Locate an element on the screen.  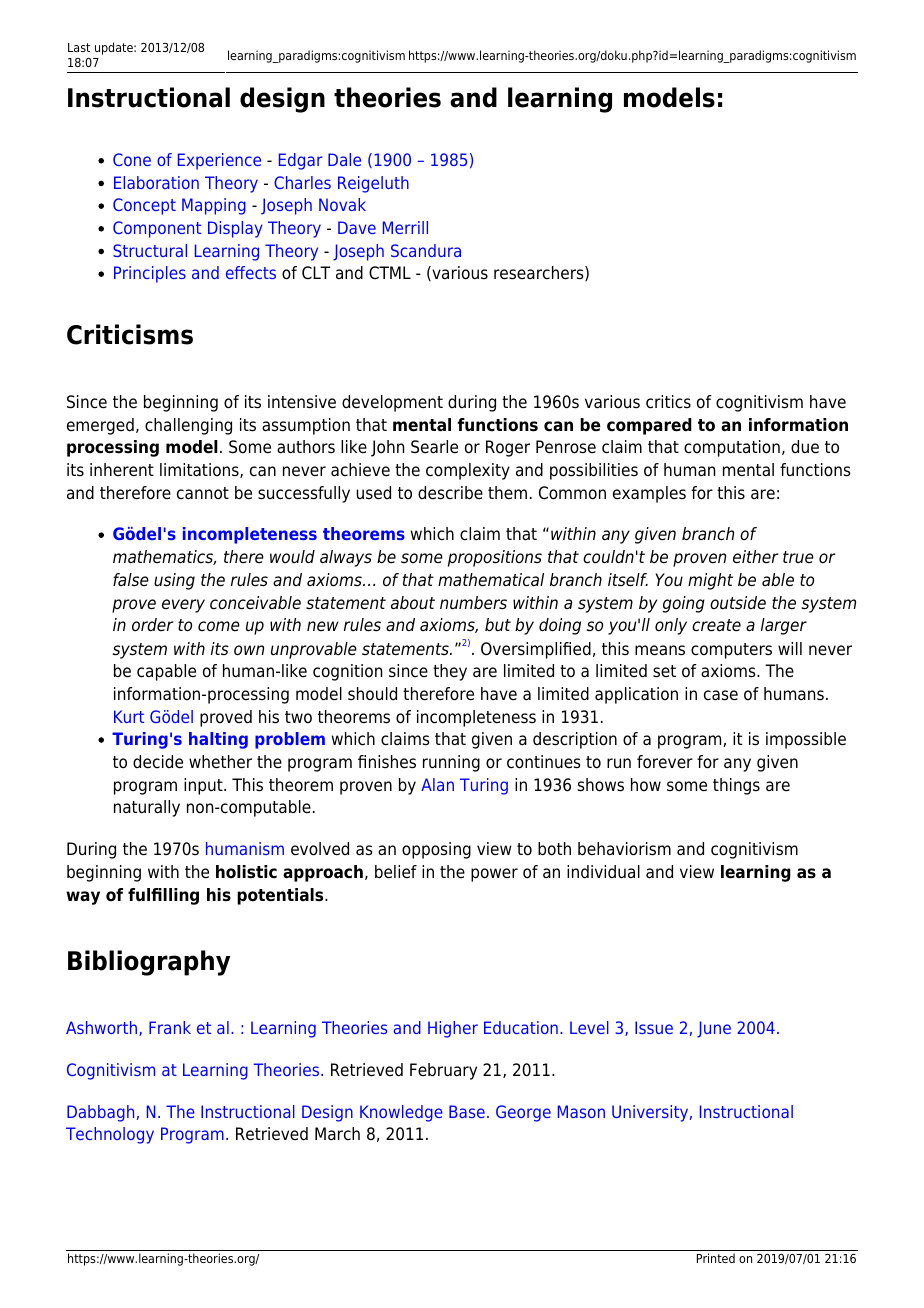
Dale is located at coordinates (344, 159).
